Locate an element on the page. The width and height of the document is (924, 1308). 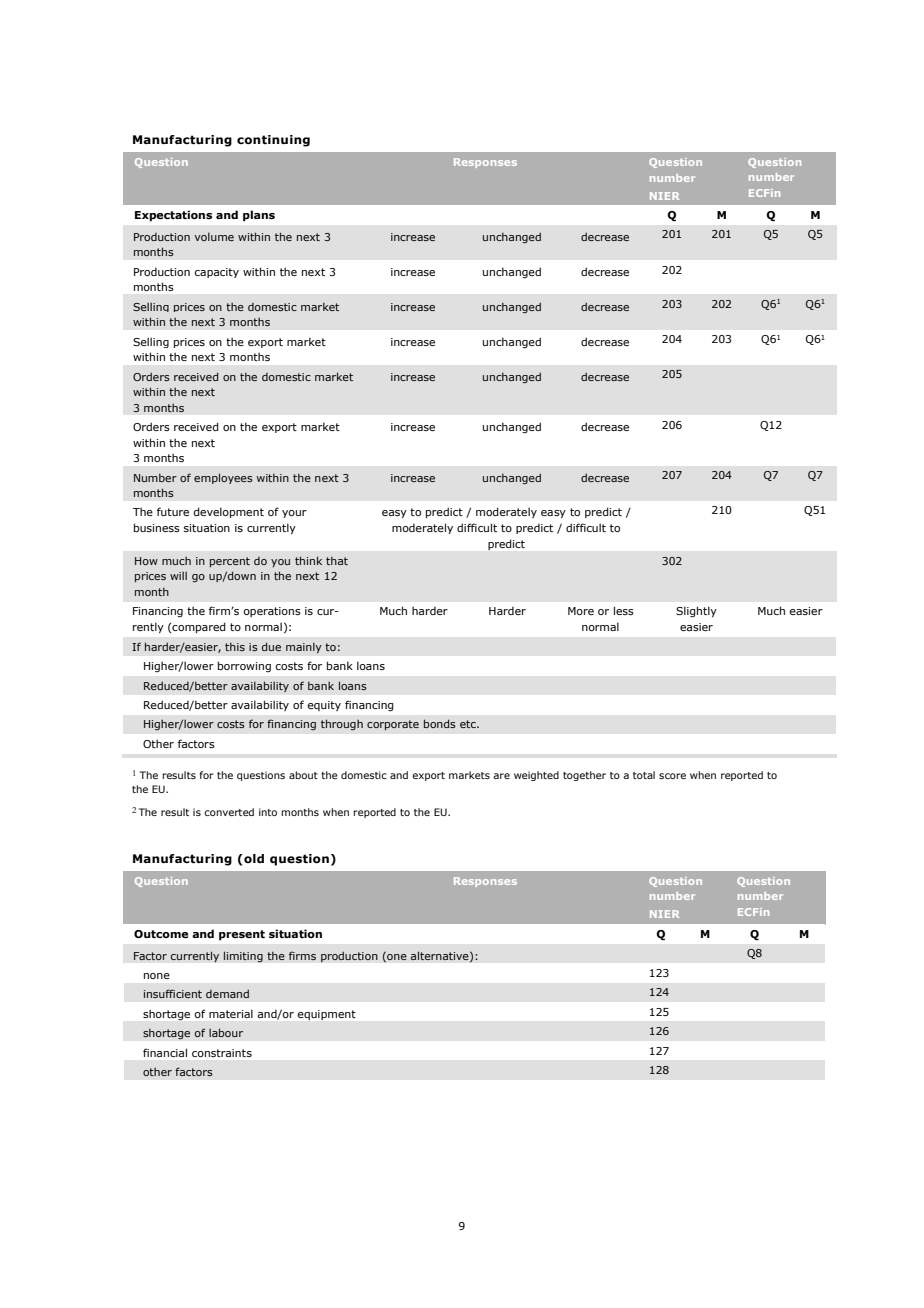
continuing is located at coordinates (273, 141).
